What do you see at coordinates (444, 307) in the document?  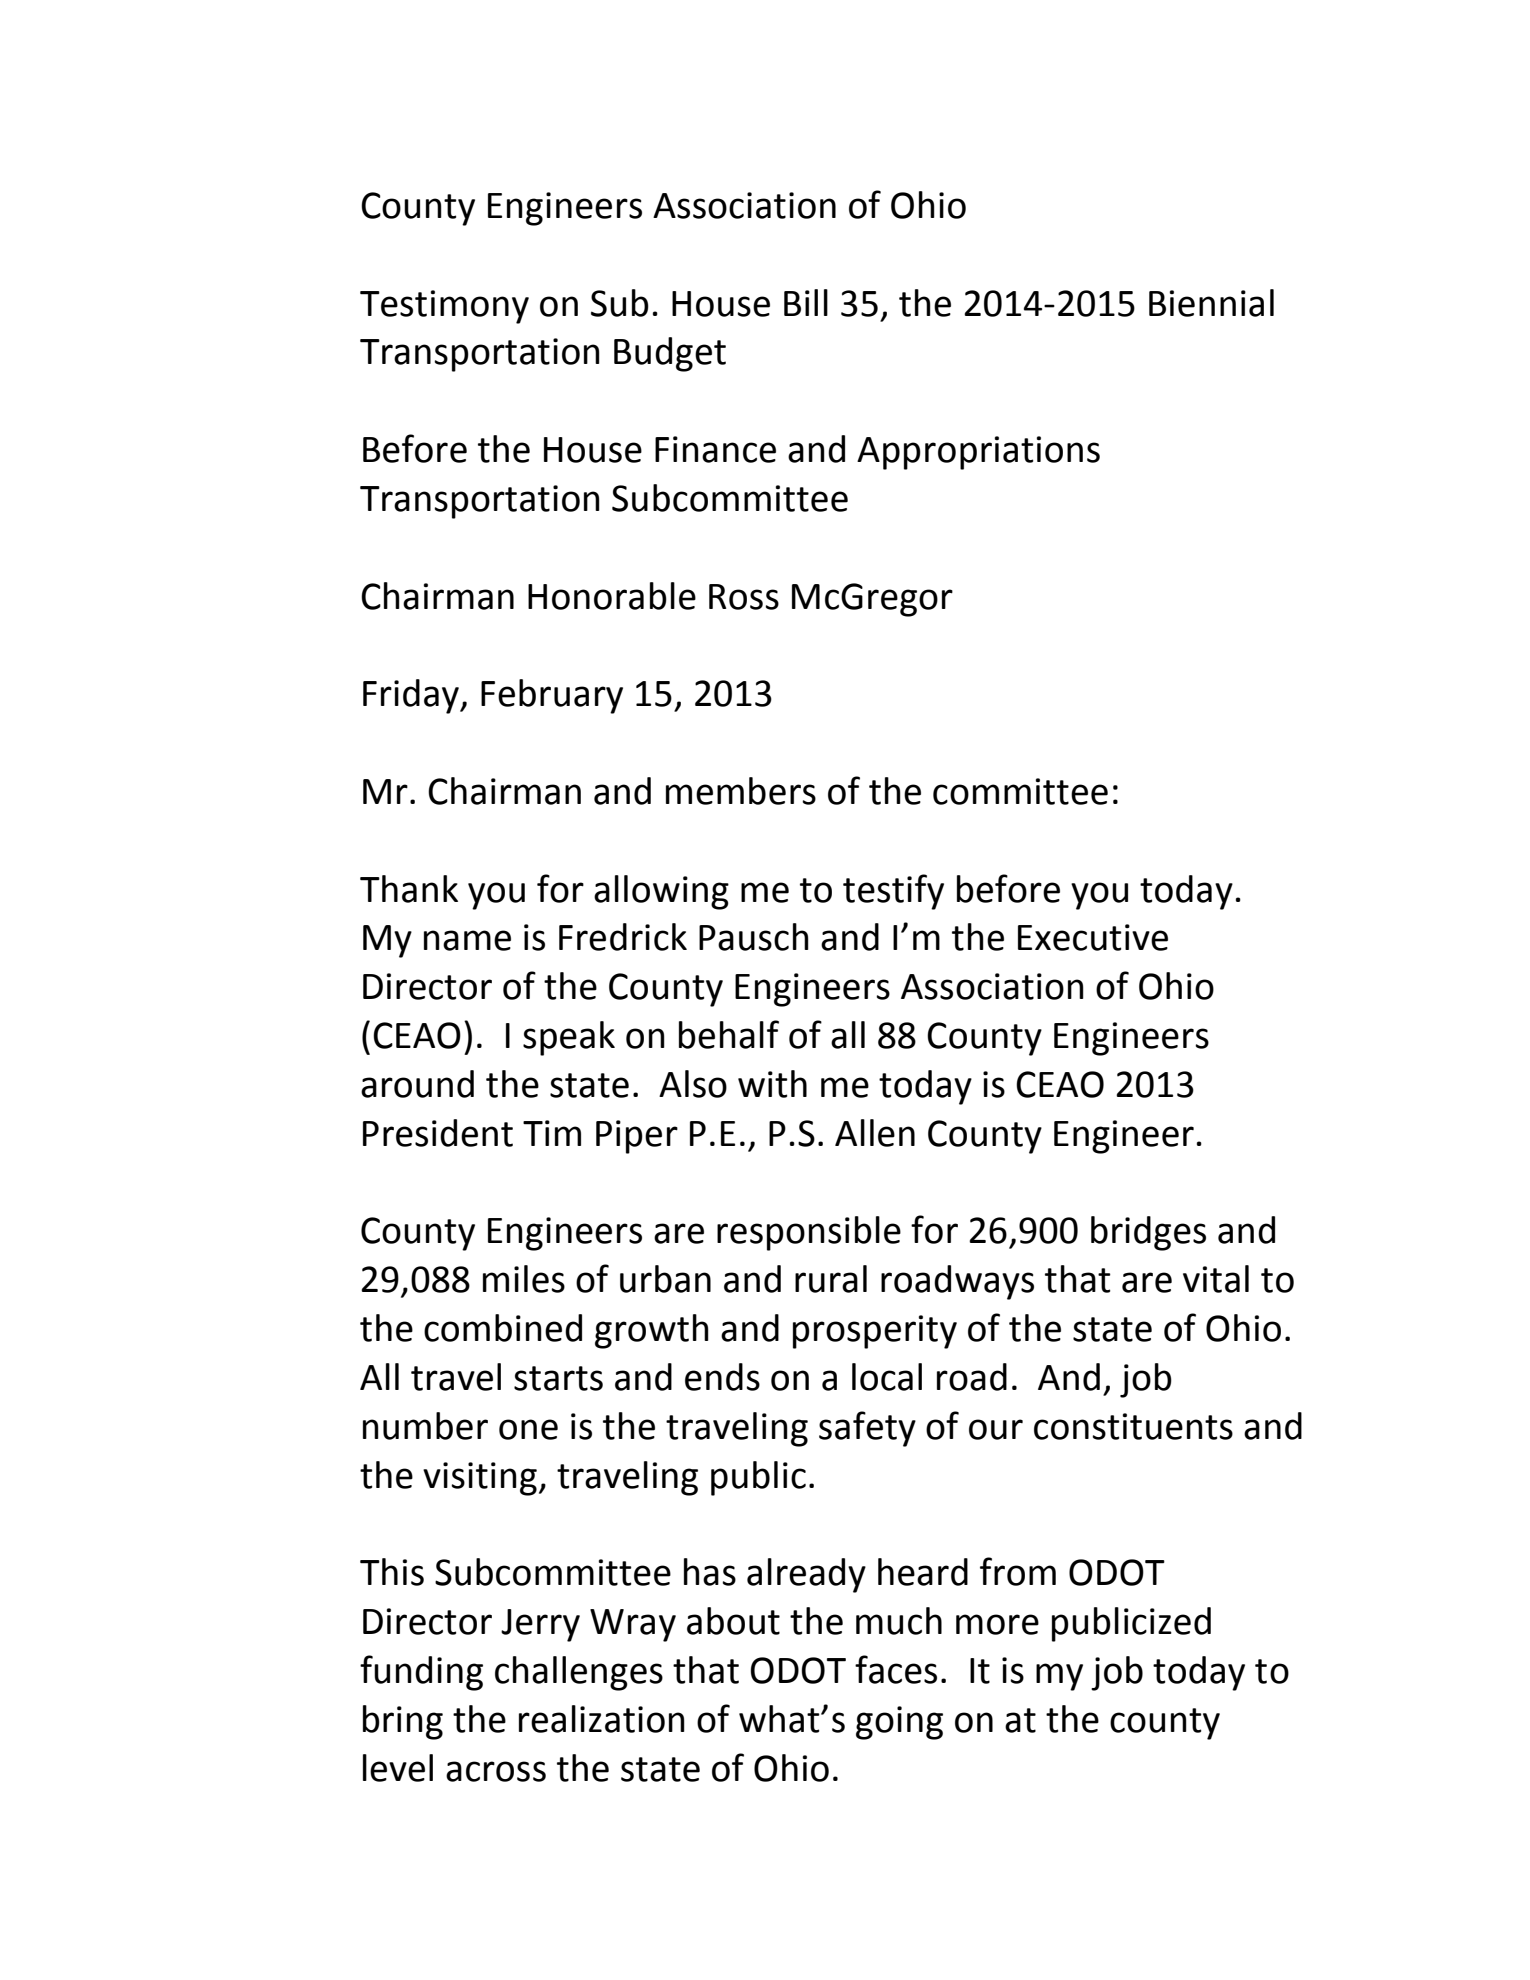 I see `Testimony` at bounding box center [444, 307].
